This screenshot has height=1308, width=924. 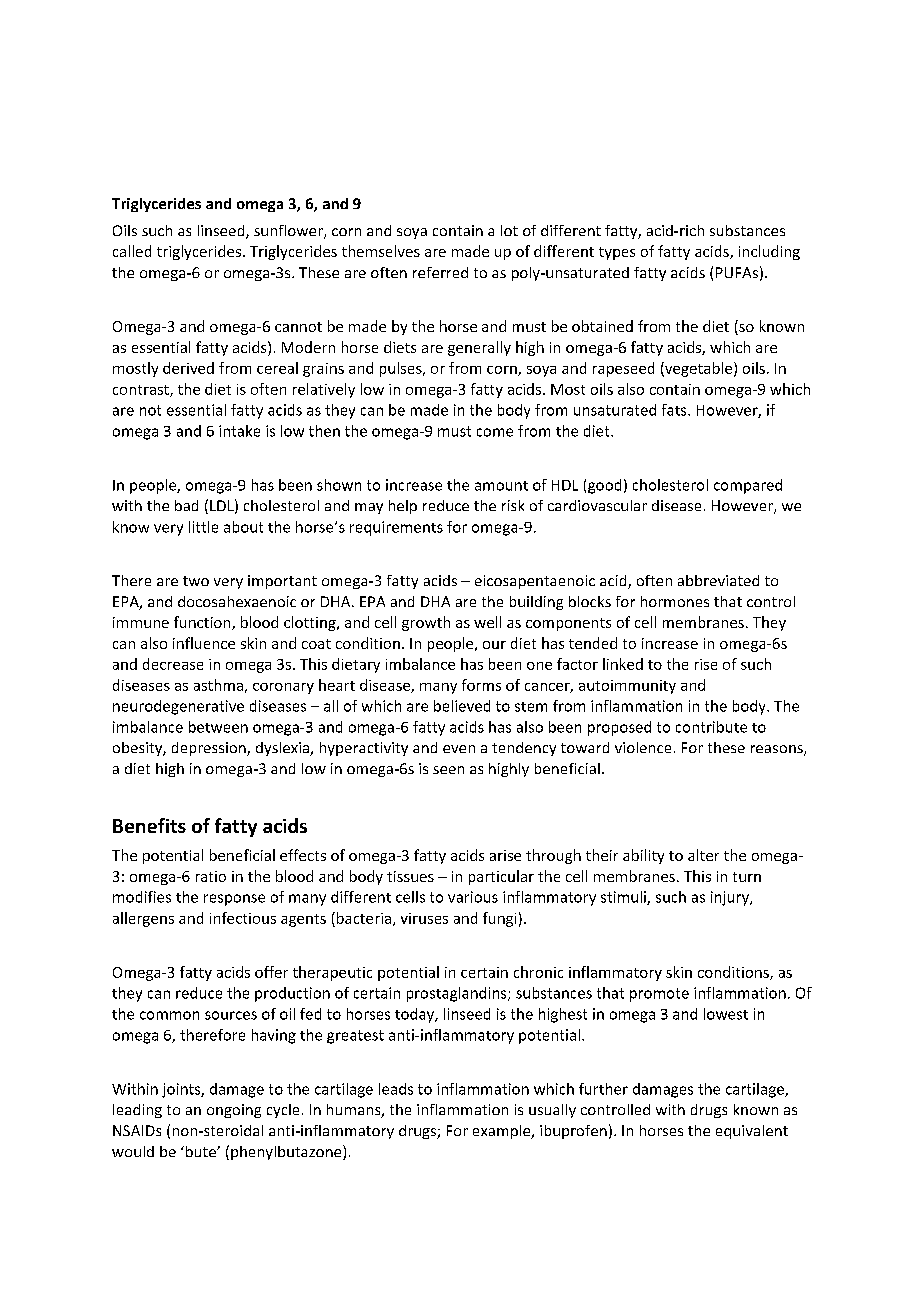 What do you see at coordinates (440, 272) in the screenshot?
I see `referred` at bounding box center [440, 272].
